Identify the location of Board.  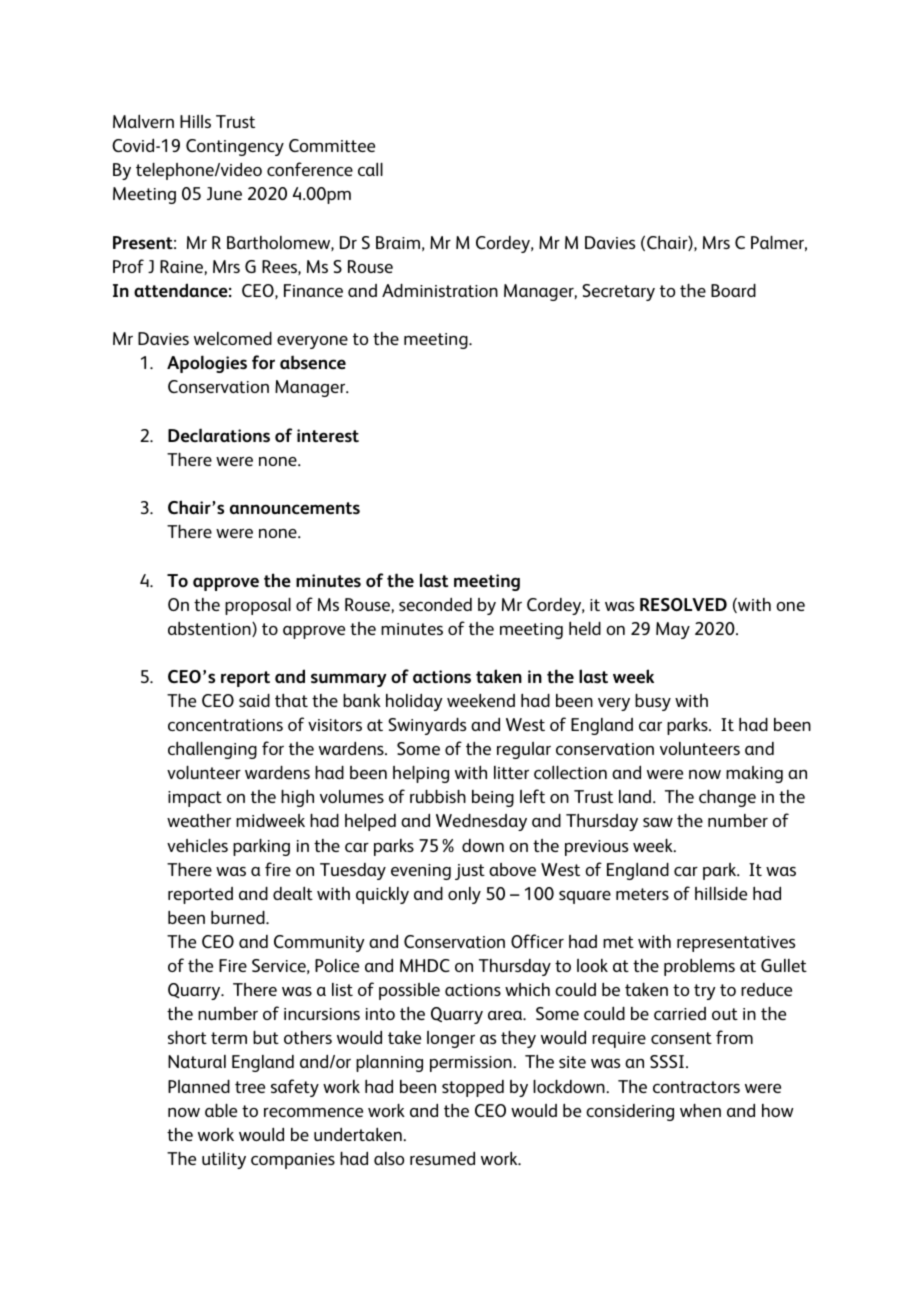
(733, 290).
